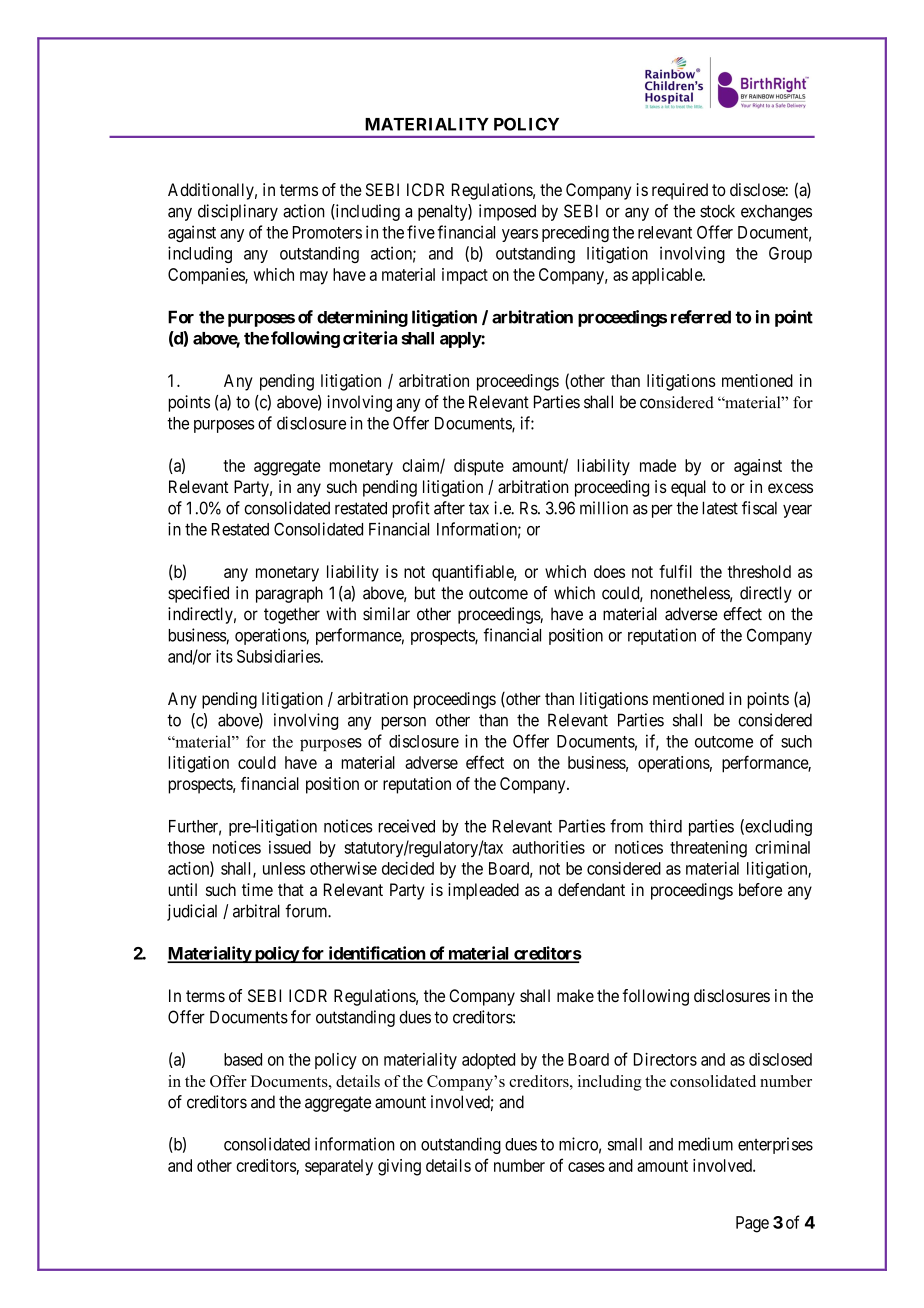  What do you see at coordinates (289, 594) in the document?
I see `paragraph` at bounding box center [289, 594].
